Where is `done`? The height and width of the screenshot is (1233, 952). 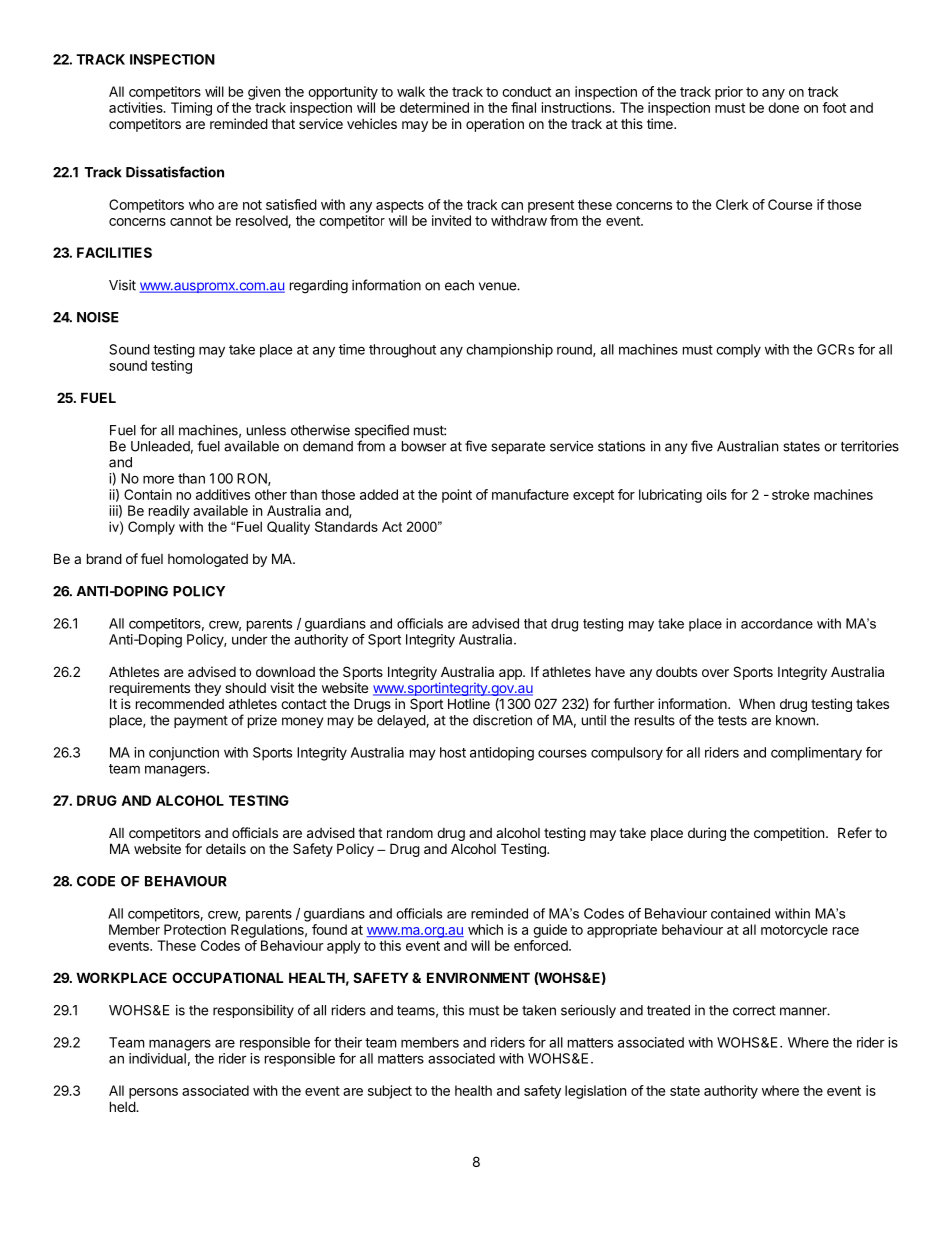 done is located at coordinates (783, 107).
